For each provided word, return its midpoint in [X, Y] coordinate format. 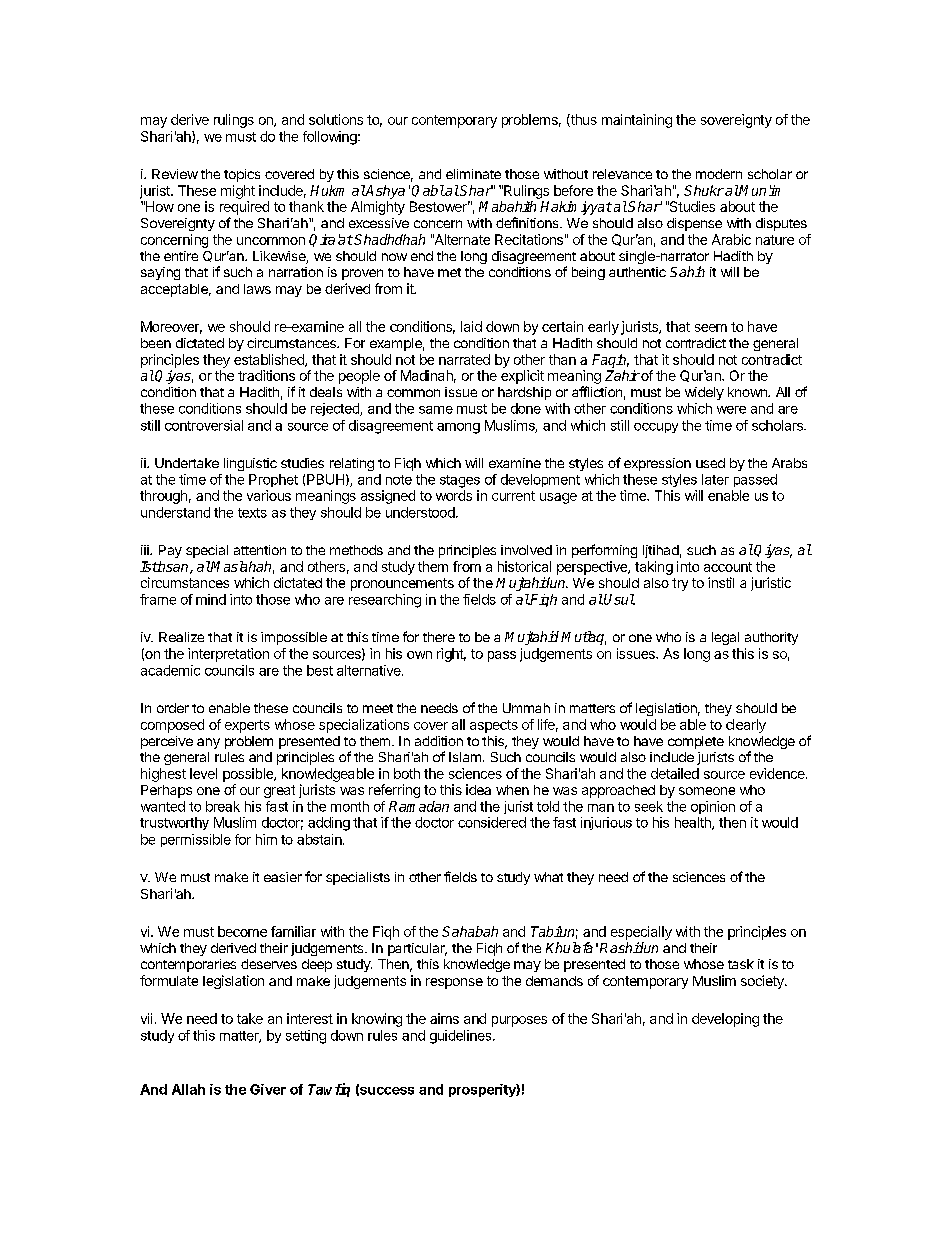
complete [696, 742]
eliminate [473, 174]
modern [719, 174]
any [208, 743]
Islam [465, 757]
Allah [188, 1089]
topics [242, 175]
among [458, 428]
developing [725, 1020]
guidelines [462, 1037]
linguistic [250, 464]
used [710, 463]
